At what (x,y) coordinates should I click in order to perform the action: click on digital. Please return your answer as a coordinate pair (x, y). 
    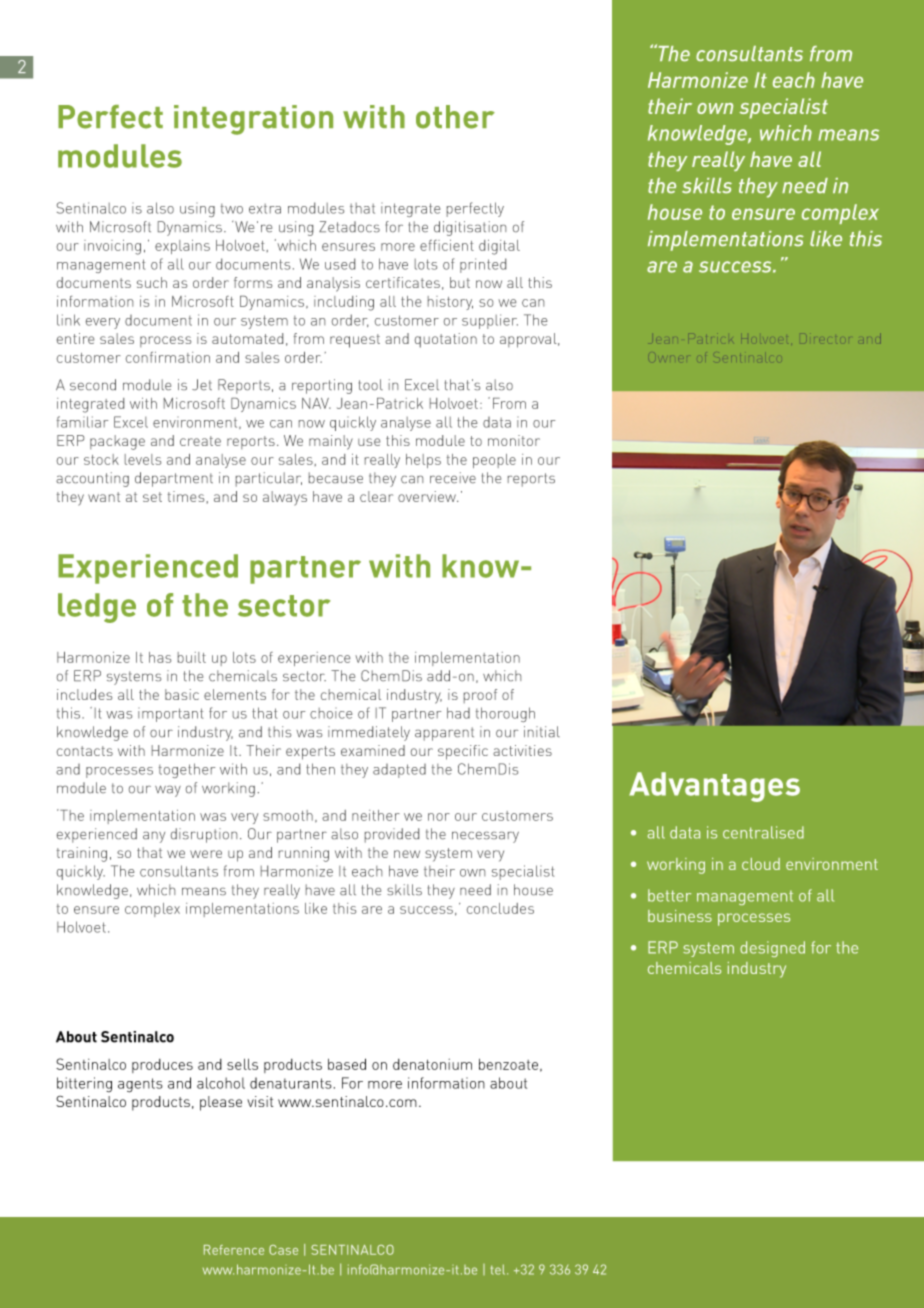
    Looking at the image, I should click on (499, 247).
